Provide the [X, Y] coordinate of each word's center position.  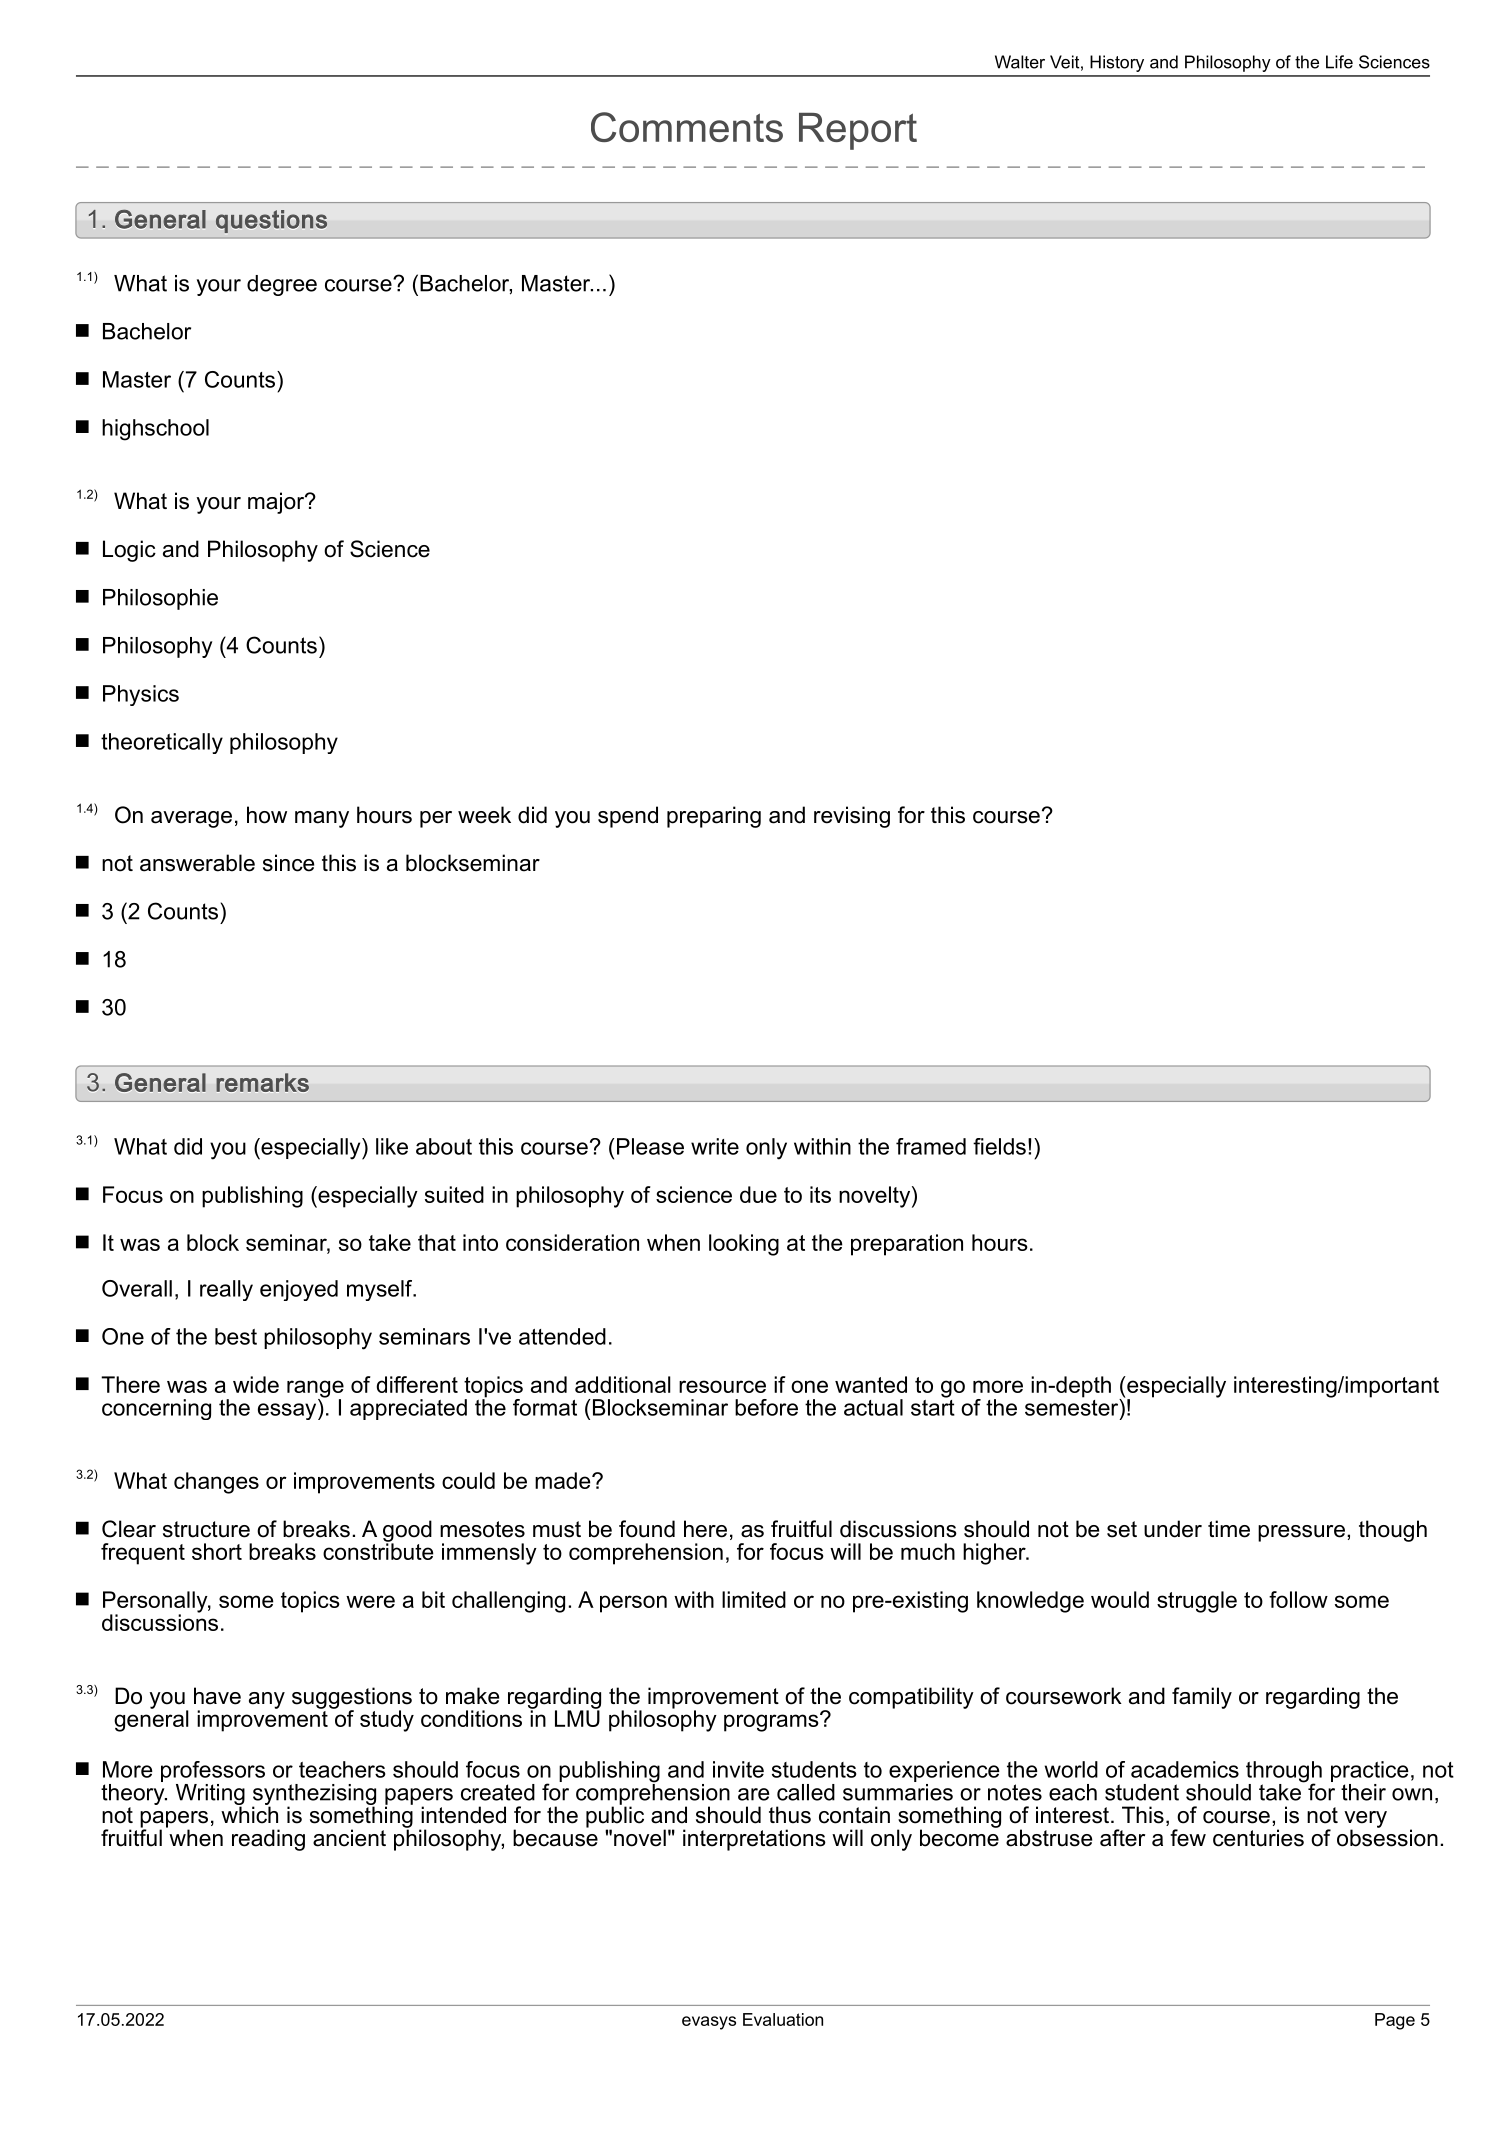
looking [744, 1245]
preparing [714, 817]
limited [754, 1599]
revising [852, 817]
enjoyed [299, 1290]
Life [1339, 62]
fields [999, 1146]
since [288, 863]
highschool [155, 430]
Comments [687, 127]
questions [271, 221]
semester [1073, 1406]
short [217, 1551]
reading [268, 1840]
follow [1298, 1599]
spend [628, 817]
